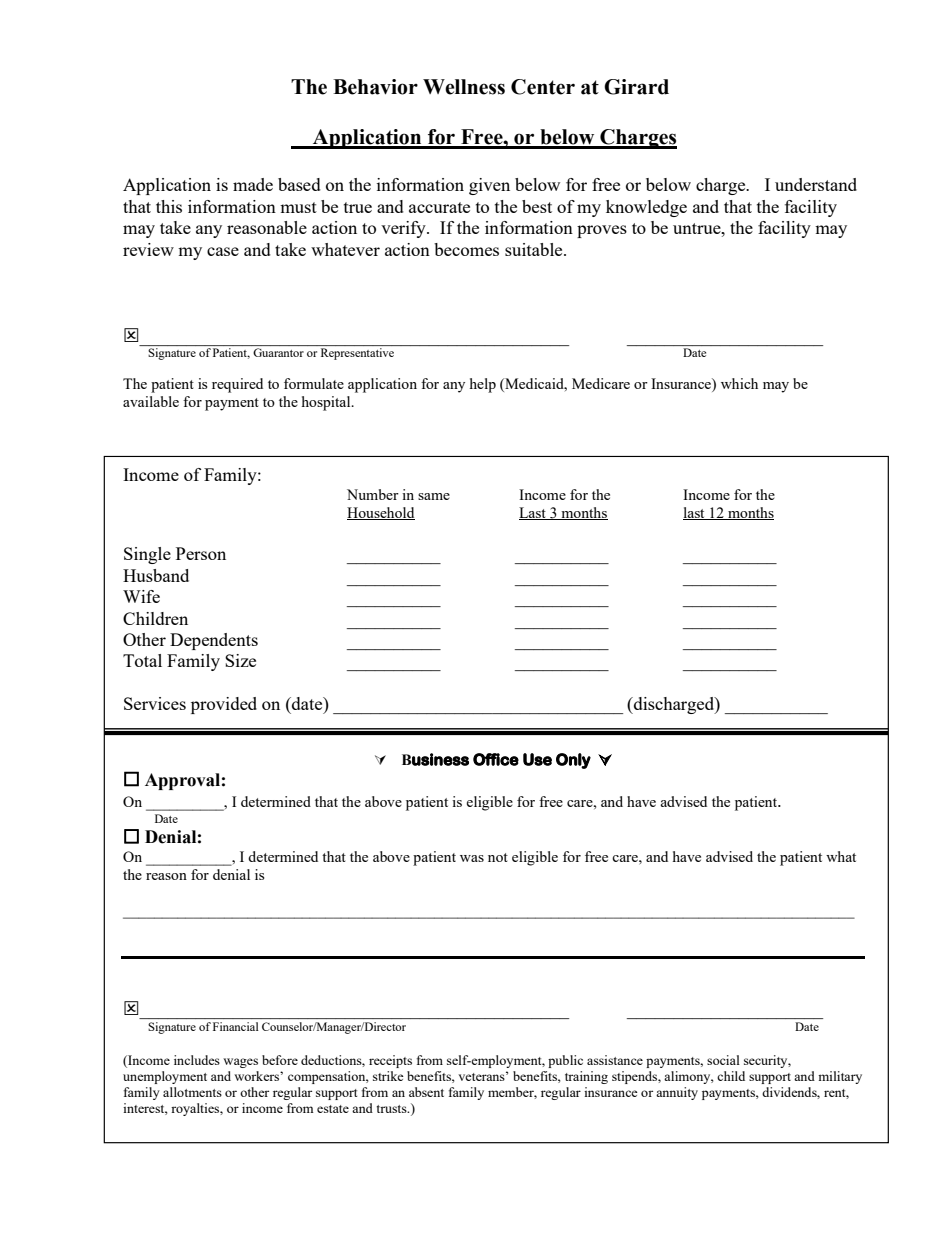 This screenshot has width=952, height=1233. I want to click on Dependents, so click(214, 641).
